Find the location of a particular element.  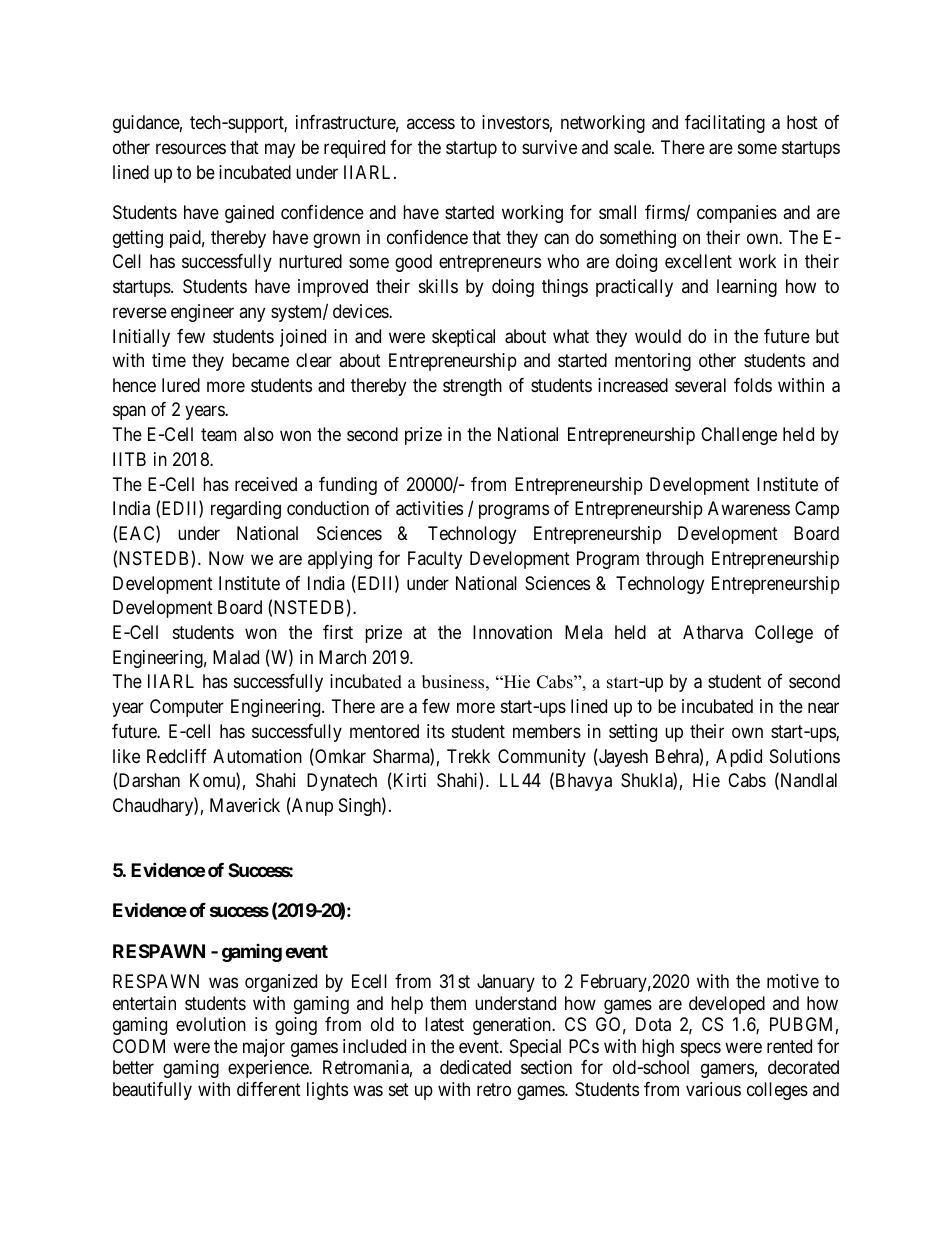

Innovation is located at coordinates (512, 632).
